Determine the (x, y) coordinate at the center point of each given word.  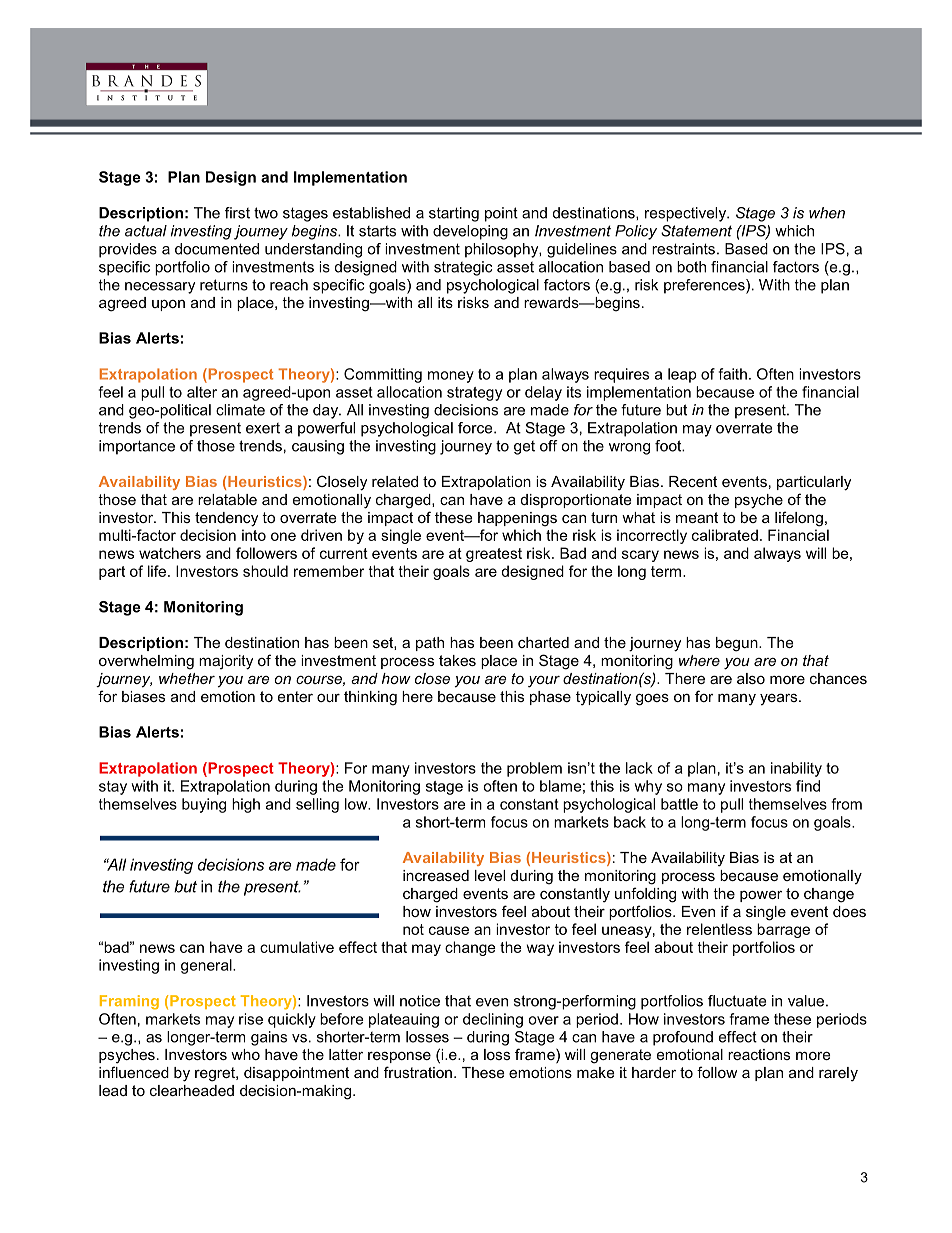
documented (217, 249)
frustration (418, 1072)
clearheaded (192, 1090)
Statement (696, 231)
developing (470, 232)
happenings (517, 519)
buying (204, 805)
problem (534, 769)
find (808, 786)
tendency (226, 519)
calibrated (725, 535)
